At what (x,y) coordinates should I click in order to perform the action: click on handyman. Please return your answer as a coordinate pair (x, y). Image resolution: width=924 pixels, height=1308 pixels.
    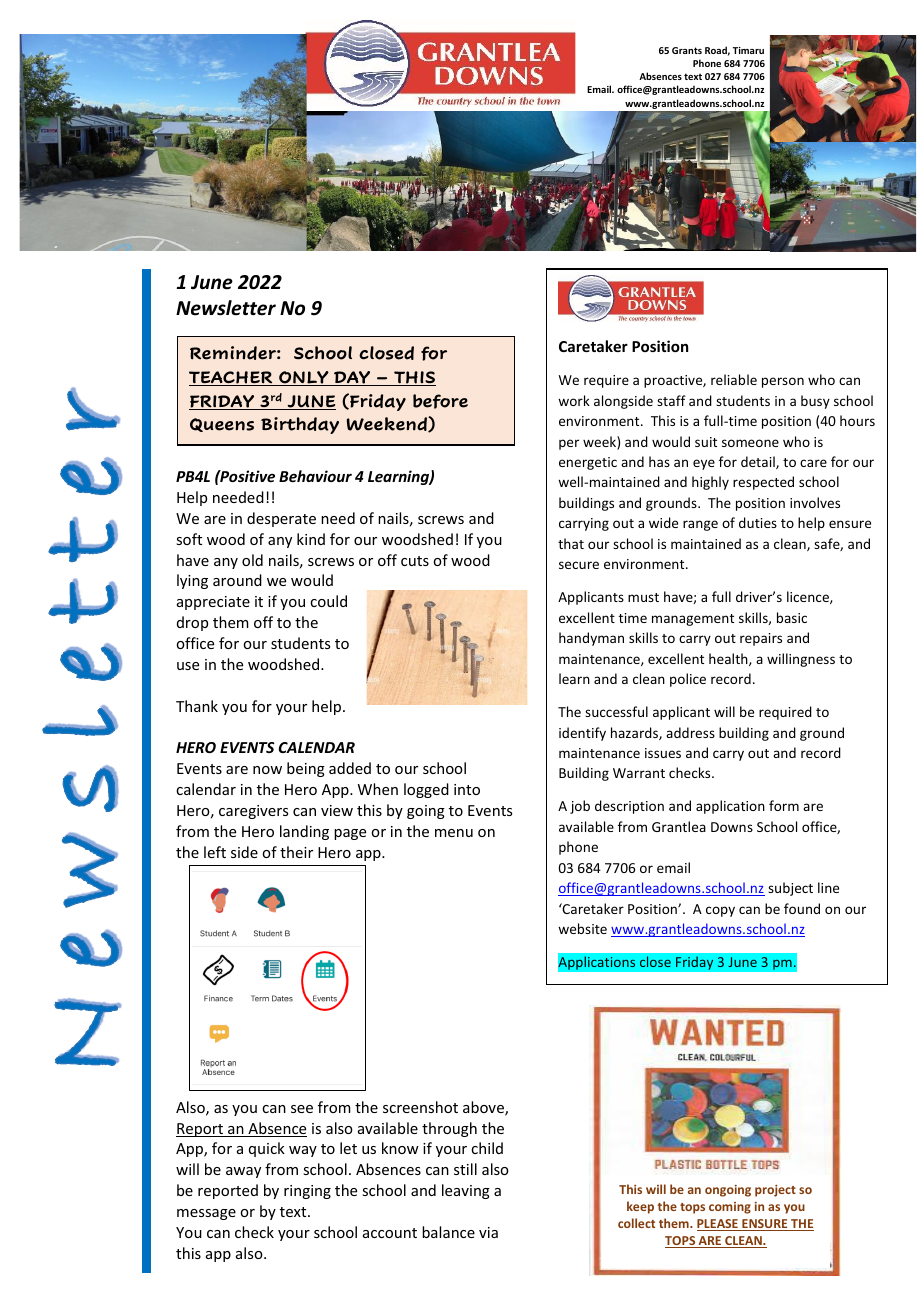
    Looking at the image, I should click on (591, 639).
